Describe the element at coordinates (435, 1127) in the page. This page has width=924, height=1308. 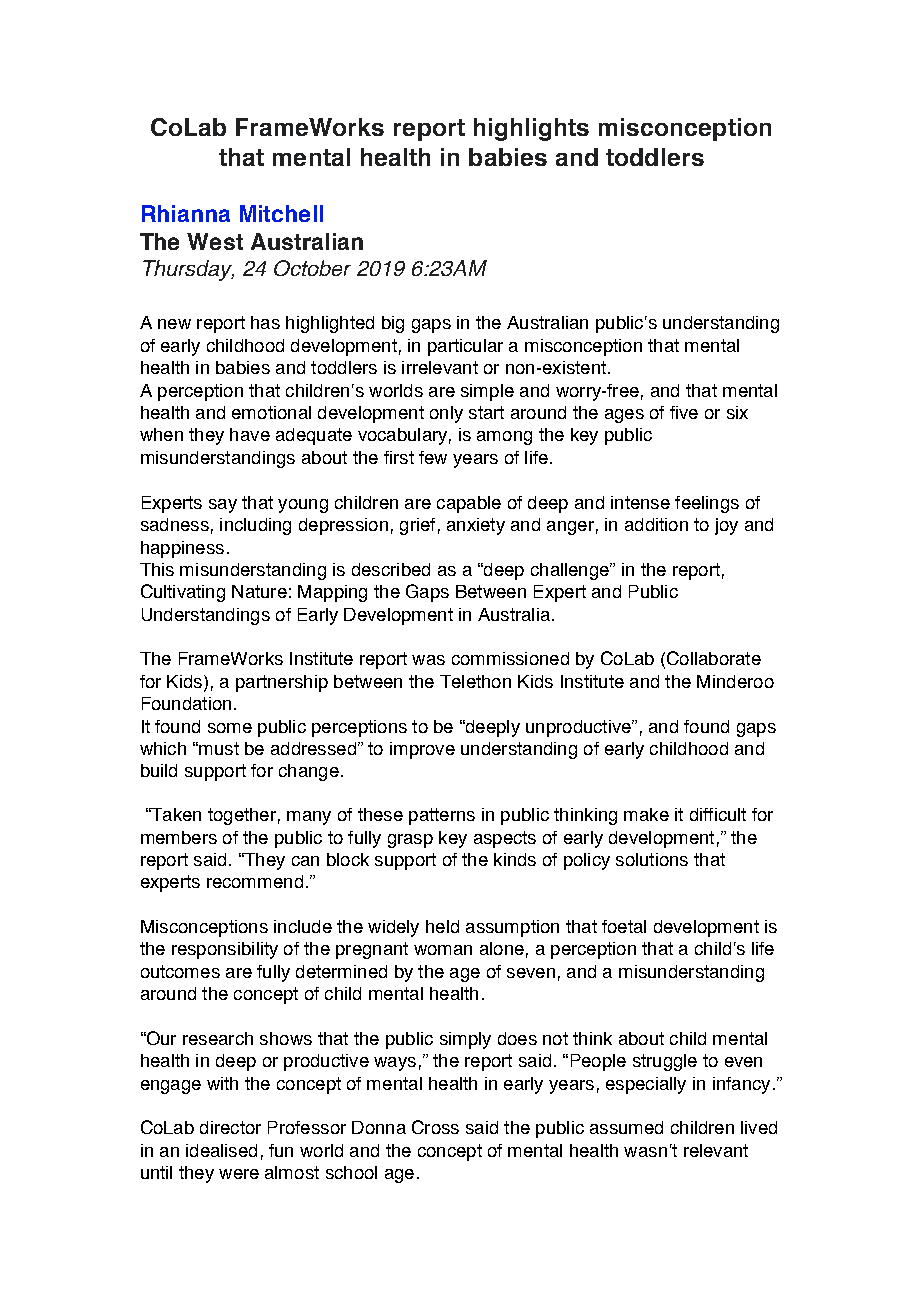
I see `Cross` at that location.
